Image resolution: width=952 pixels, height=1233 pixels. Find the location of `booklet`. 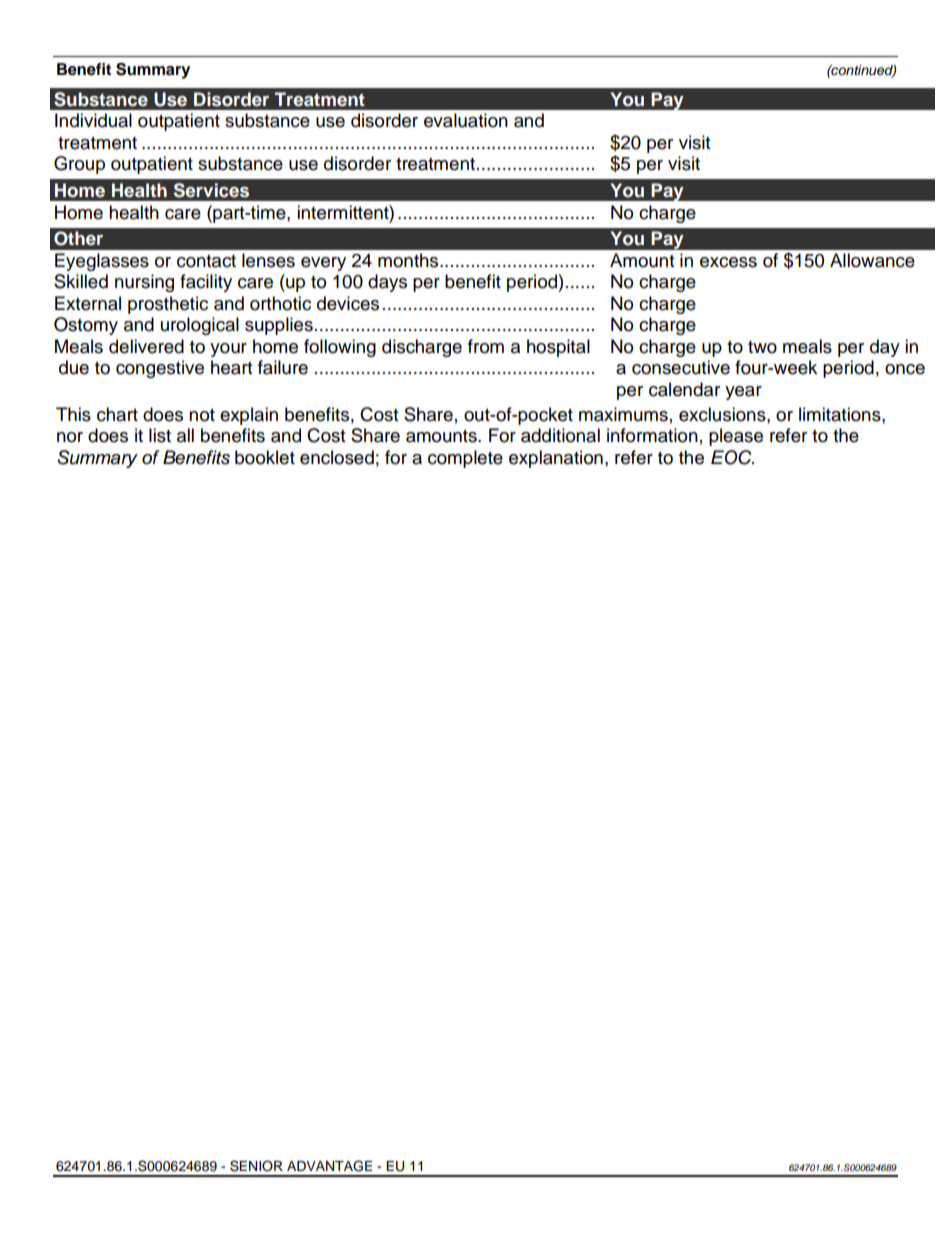

booklet is located at coordinates (265, 457).
